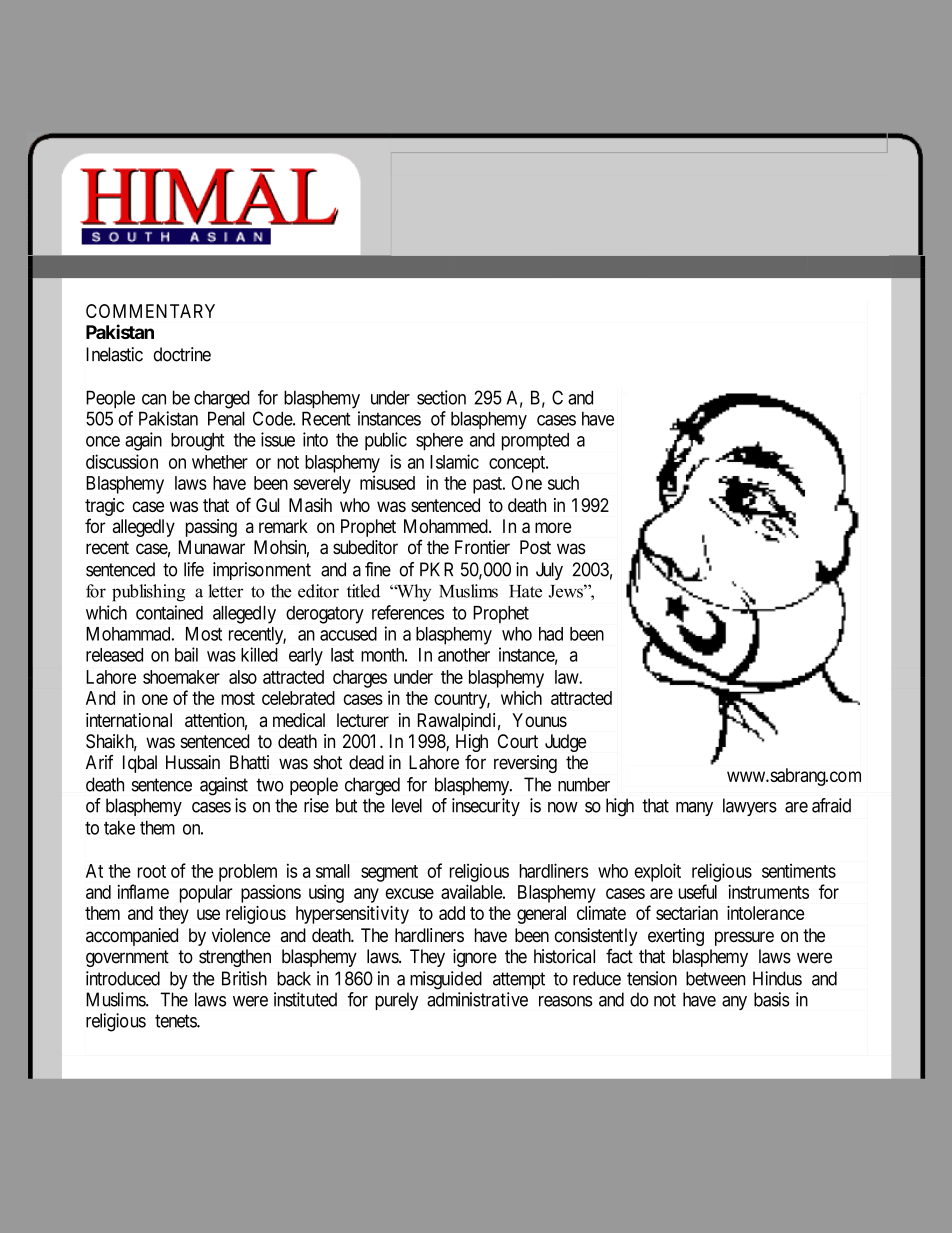  I want to click on shoemaker, so click(181, 677).
